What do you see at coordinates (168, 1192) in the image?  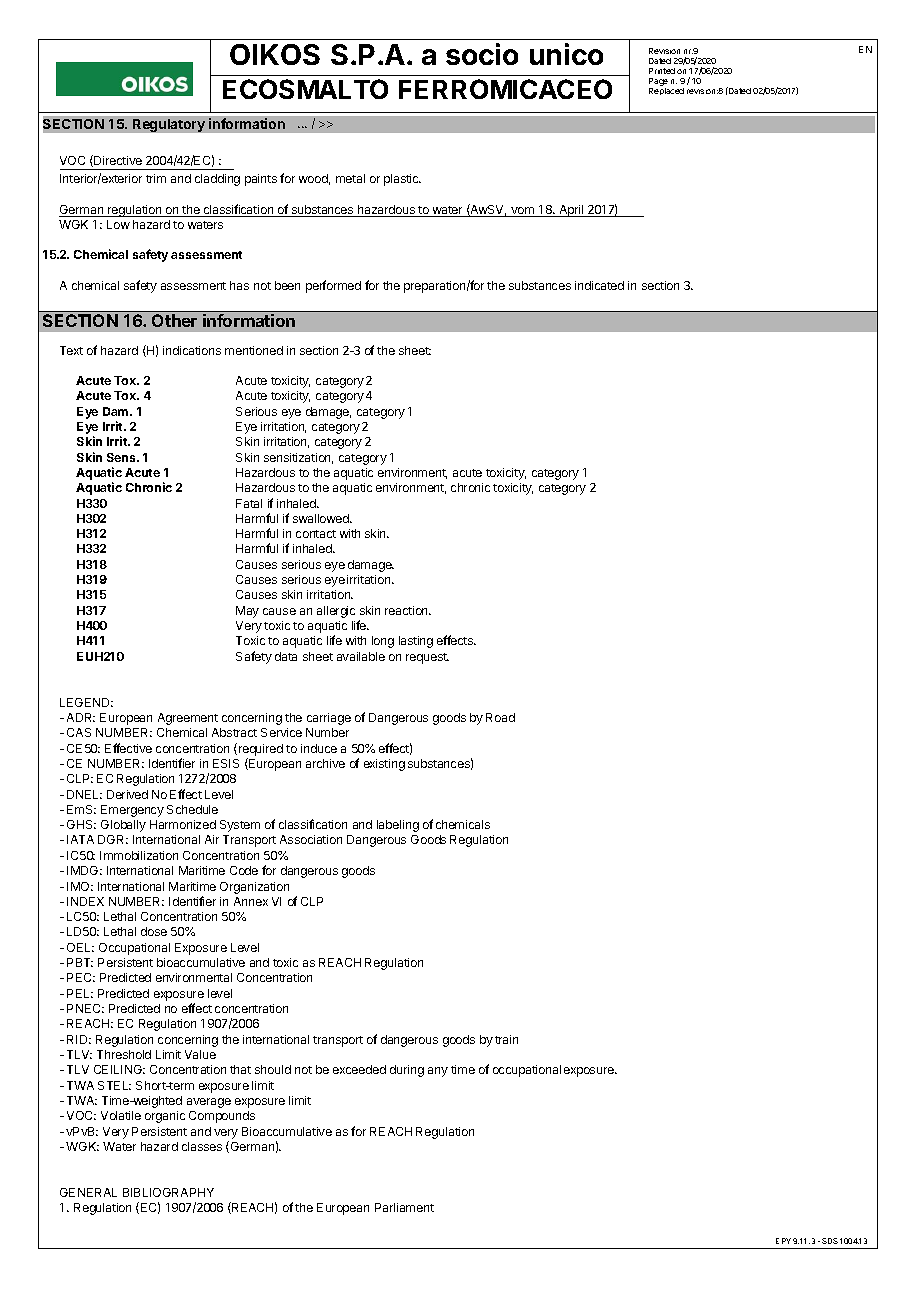 I see `BIBLIOGRAPHY` at bounding box center [168, 1192].
